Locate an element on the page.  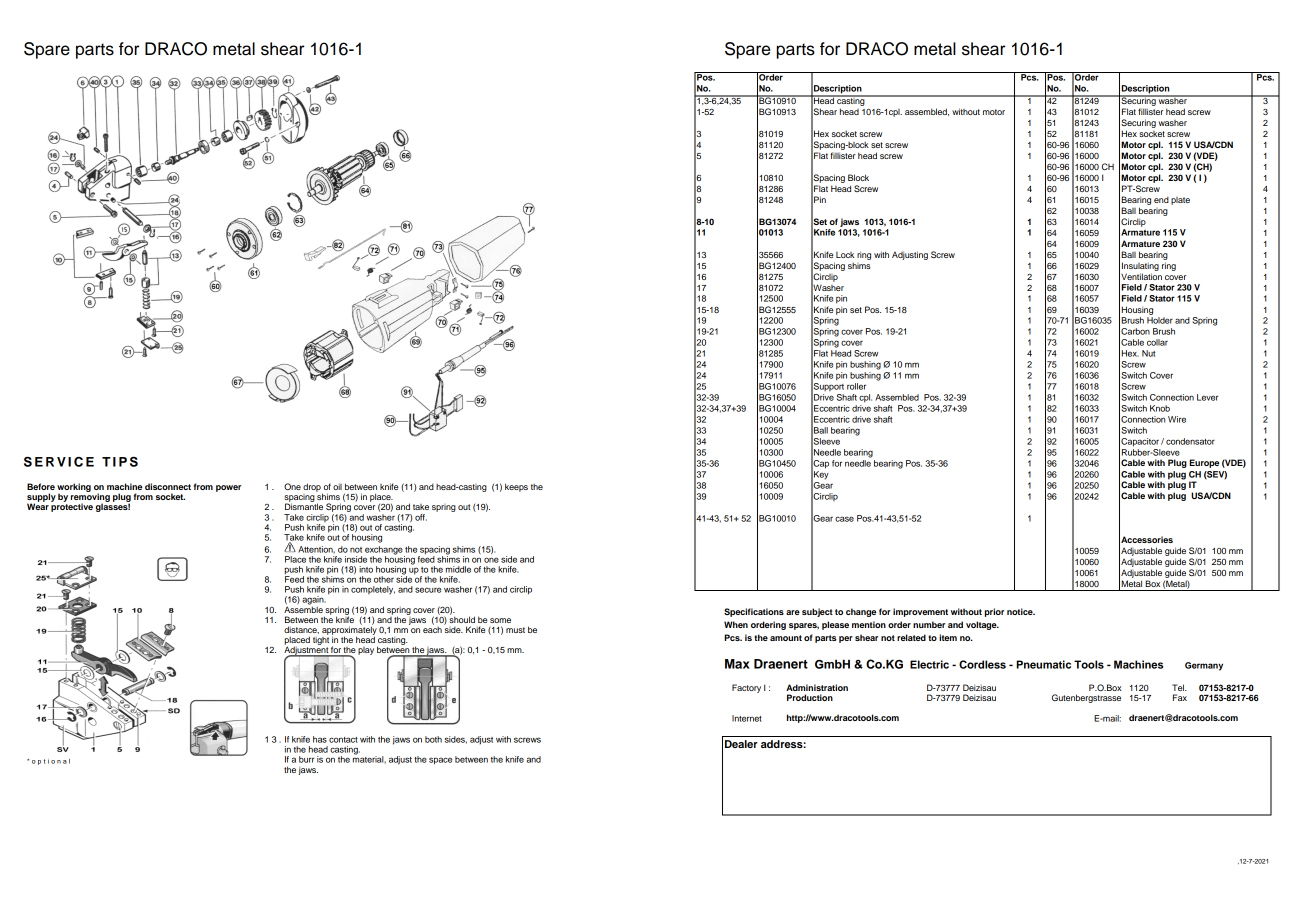
Fax is located at coordinates (1180, 697).
